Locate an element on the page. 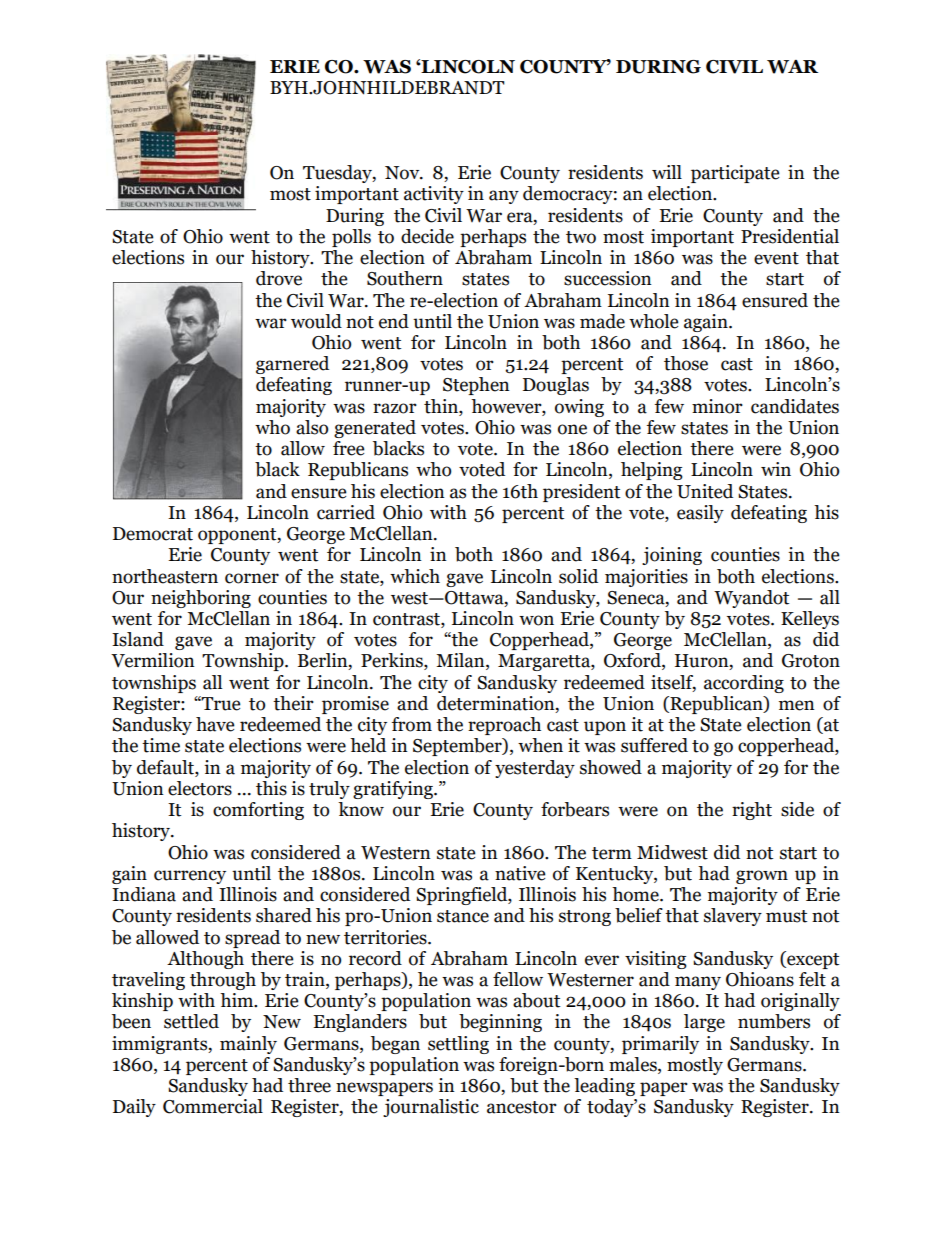  settling is located at coordinates (458, 1045).
